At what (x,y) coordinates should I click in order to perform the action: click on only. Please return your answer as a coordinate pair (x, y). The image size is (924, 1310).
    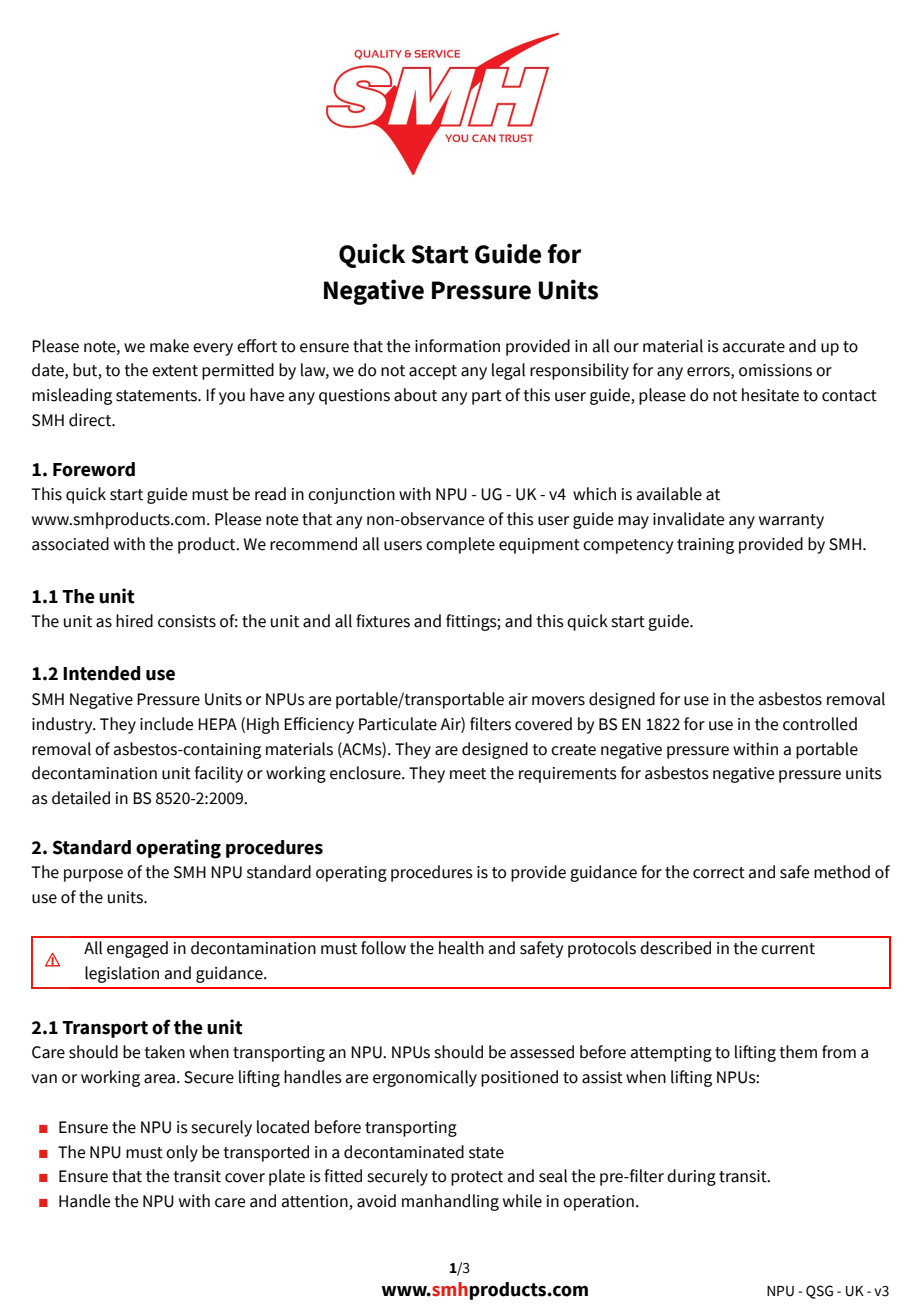
    Looking at the image, I should click on (182, 1153).
